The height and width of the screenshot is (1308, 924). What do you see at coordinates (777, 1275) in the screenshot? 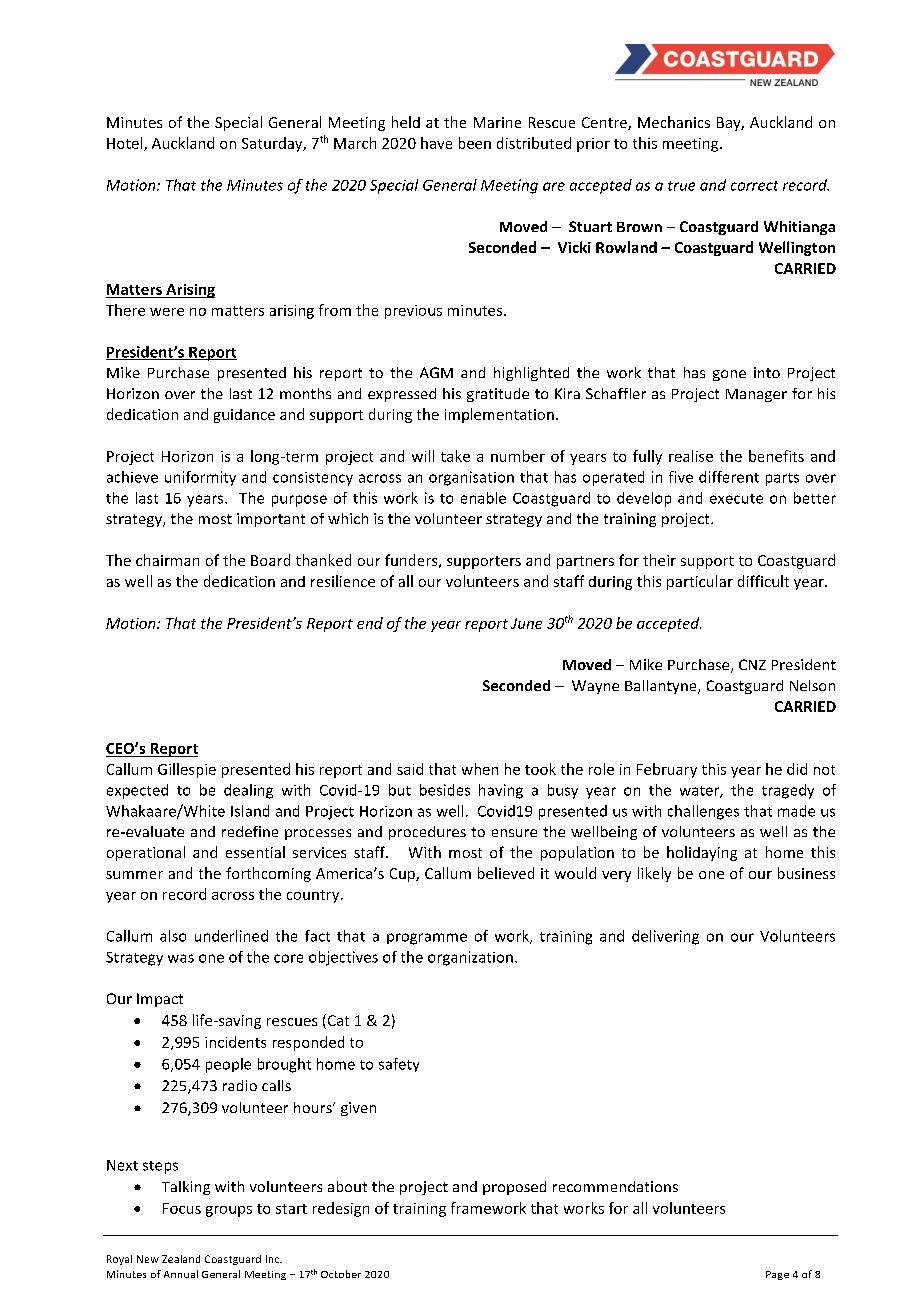
I see `Page` at bounding box center [777, 1275].
